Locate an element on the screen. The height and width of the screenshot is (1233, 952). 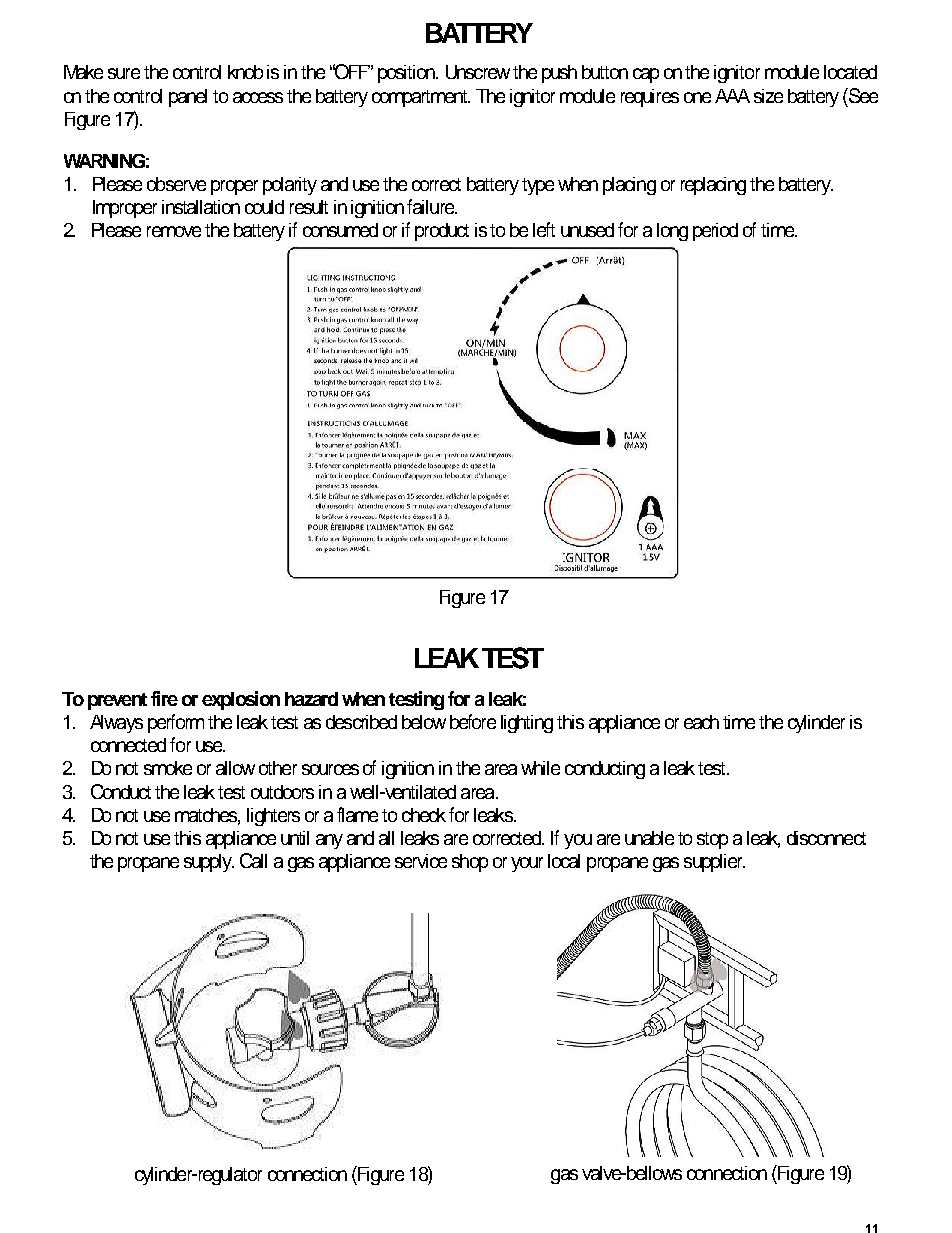
supply is located at coordinates (209, 863).
